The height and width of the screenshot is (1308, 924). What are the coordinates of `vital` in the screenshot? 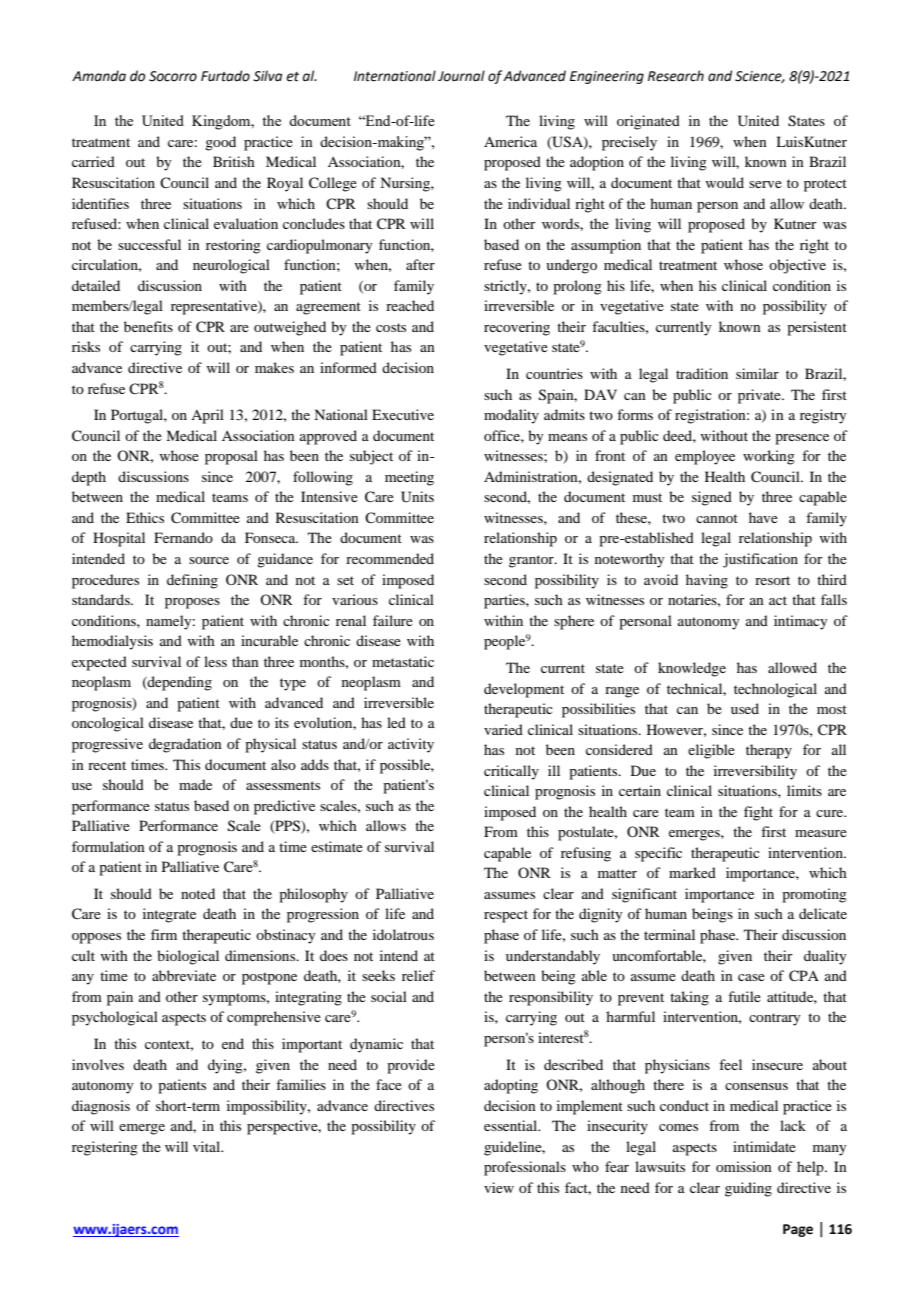 It's located at (208, 1146).
